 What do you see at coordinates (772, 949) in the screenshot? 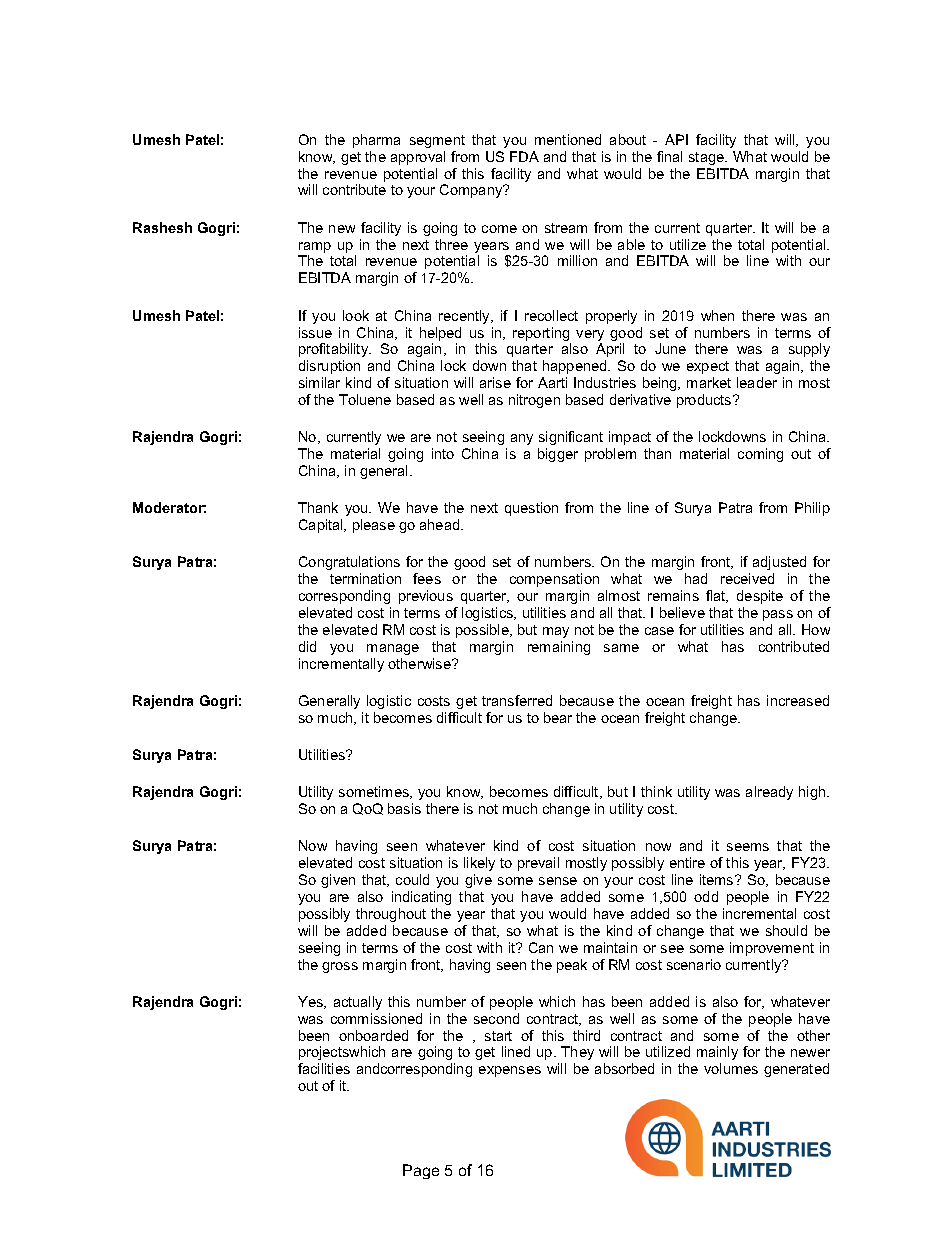
I see `improvement` at bounding box center [772, 949].
